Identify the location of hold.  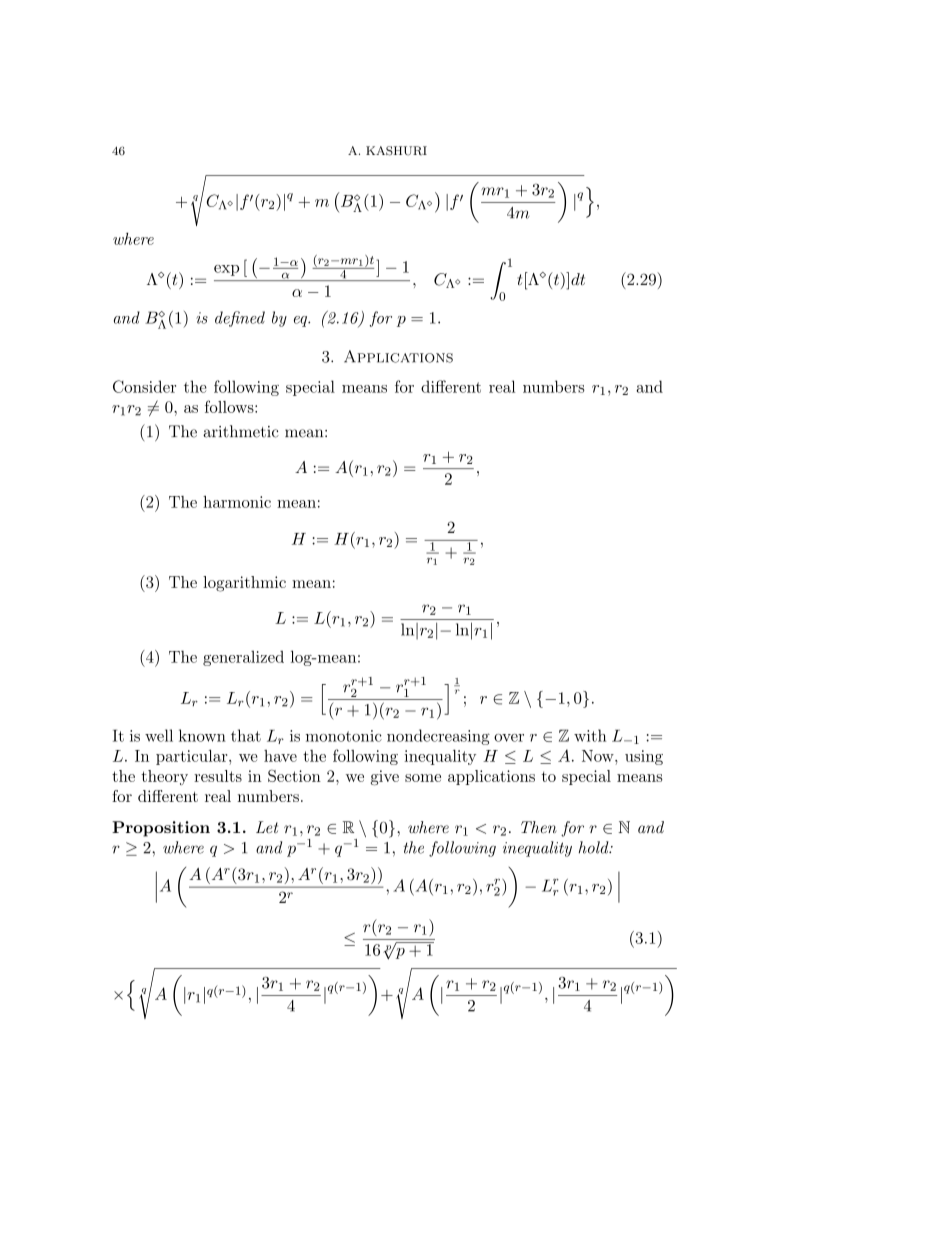
(595, 847).
